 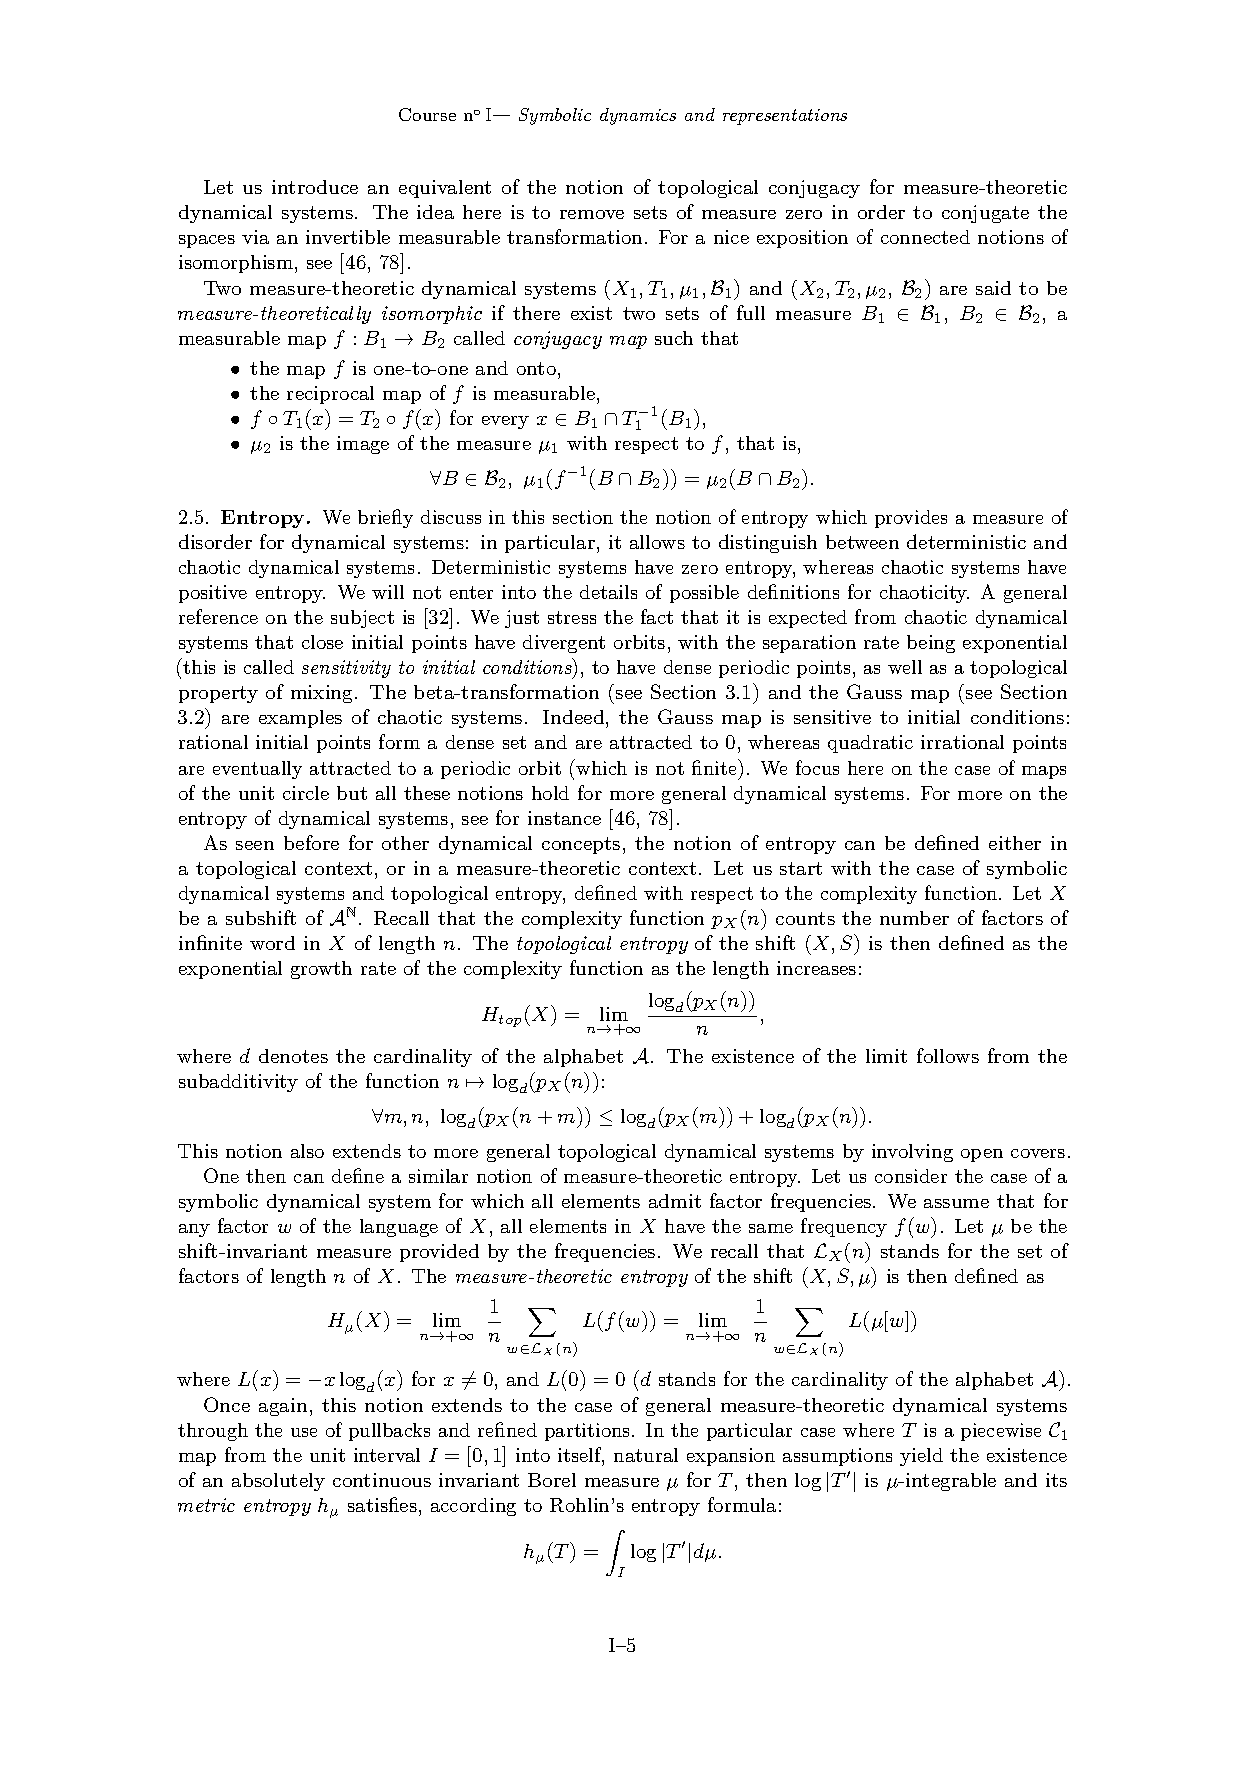 I want to click on increases, so click(x=816, y=968).
